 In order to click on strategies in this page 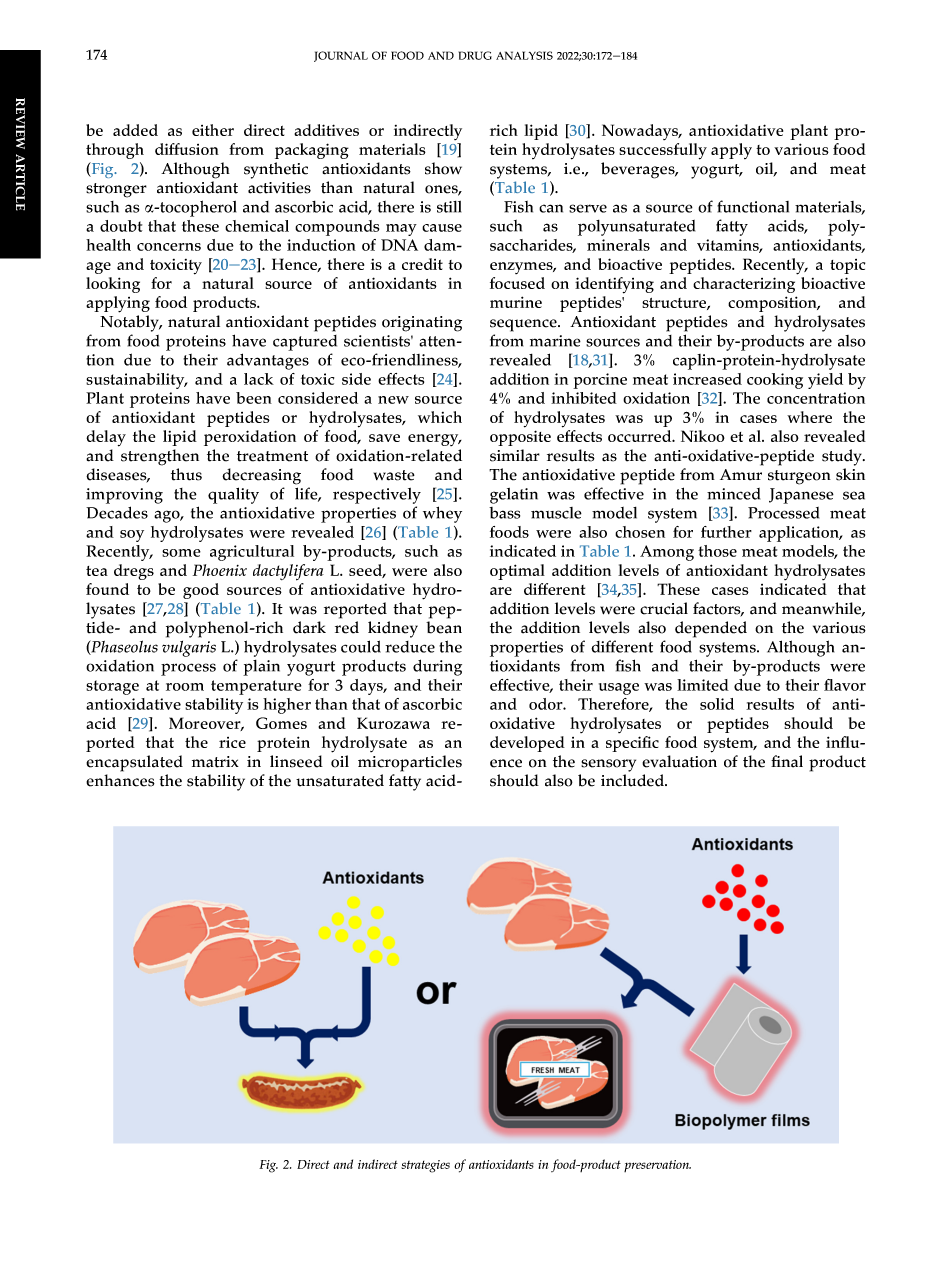, I will do `click(425, 1166)`.
